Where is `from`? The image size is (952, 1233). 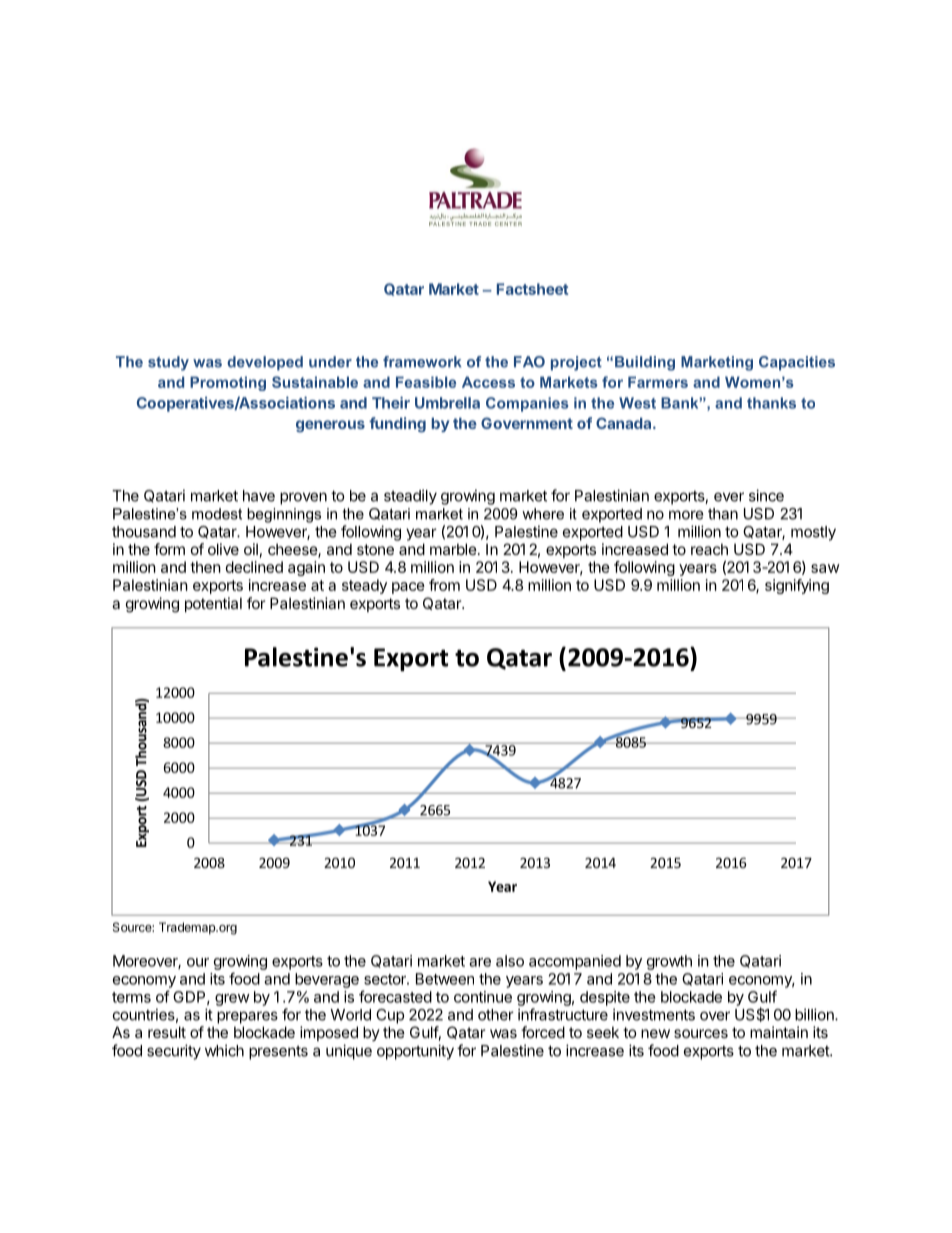
from is located at coordinates (444, 585).
